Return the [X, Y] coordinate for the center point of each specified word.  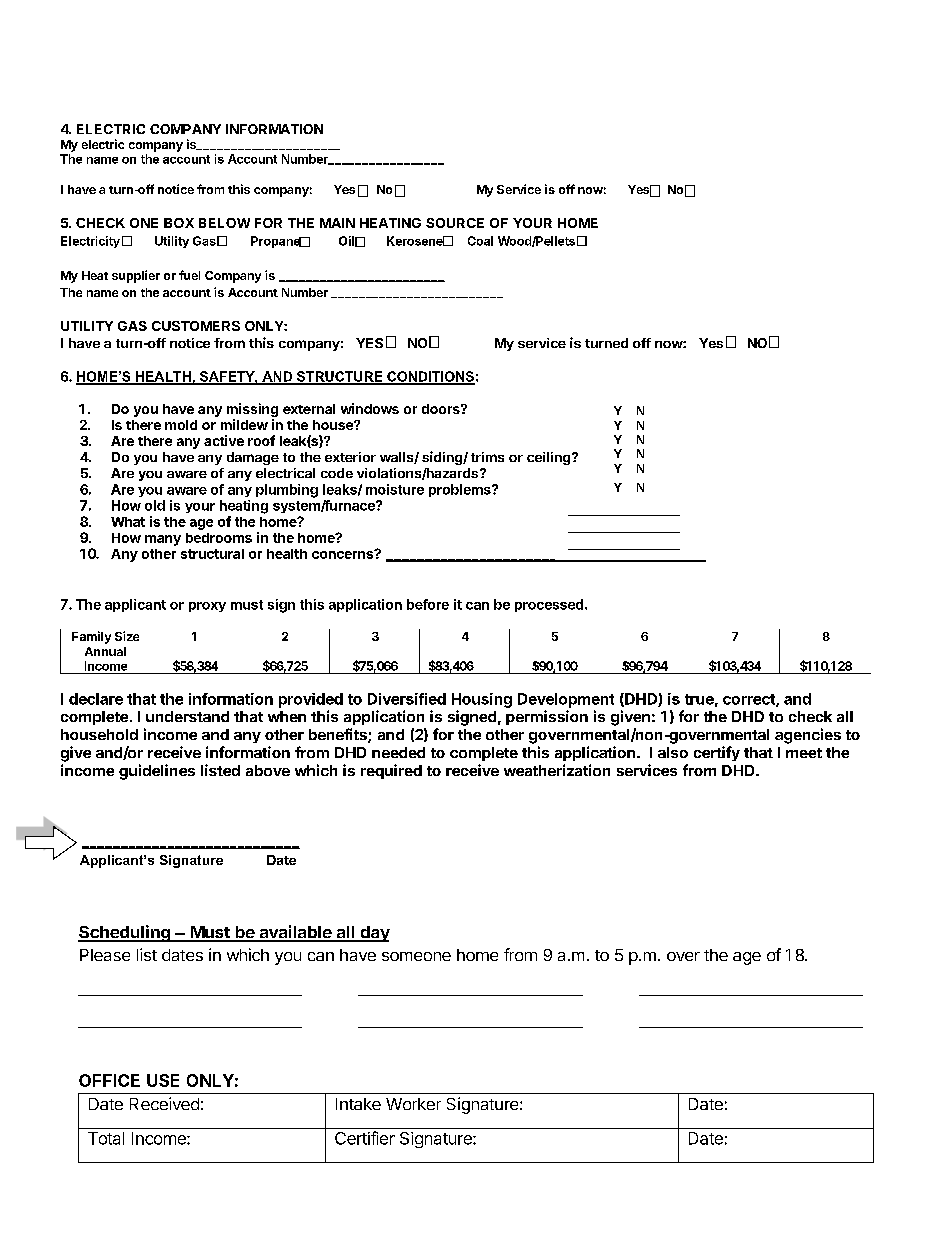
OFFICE [109, 1080]
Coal [480, 241]
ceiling [550, 458]
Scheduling [125, 933]
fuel [189, 275]
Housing [482, 700]
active [224, 440]
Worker [413, 1104]
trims [487, 457]
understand [187, 716]
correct [750, 700]
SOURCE [455, 223]
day [374, 934]
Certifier [365, 1138]
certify [717, 753]
